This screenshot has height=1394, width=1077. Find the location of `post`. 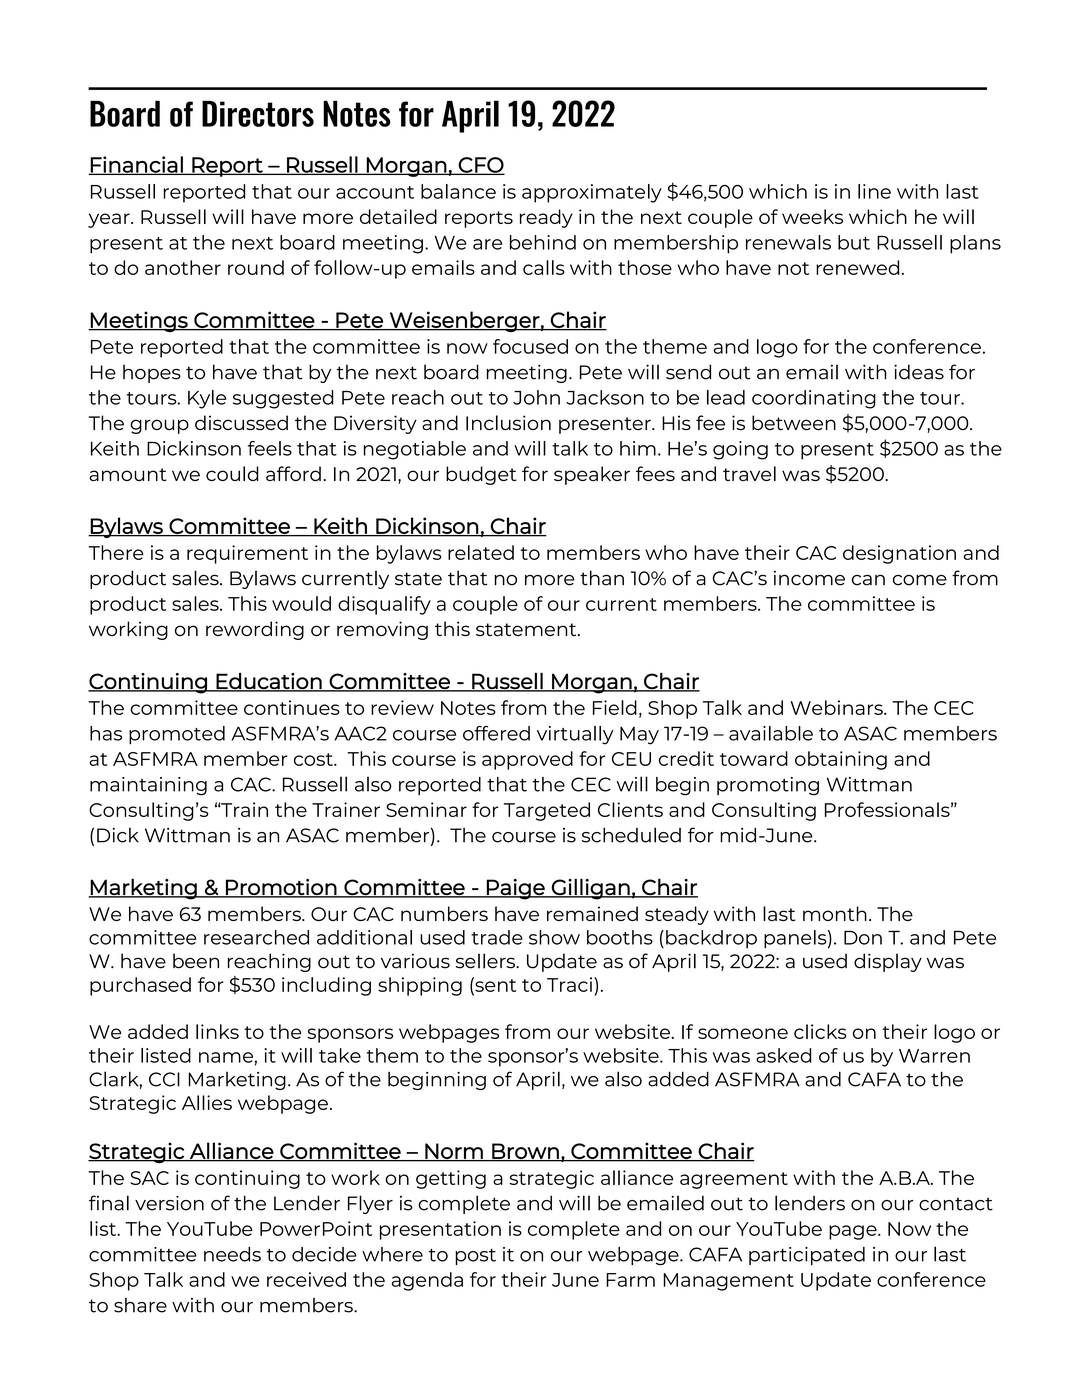

post is located at coordinates (475, 1257).
